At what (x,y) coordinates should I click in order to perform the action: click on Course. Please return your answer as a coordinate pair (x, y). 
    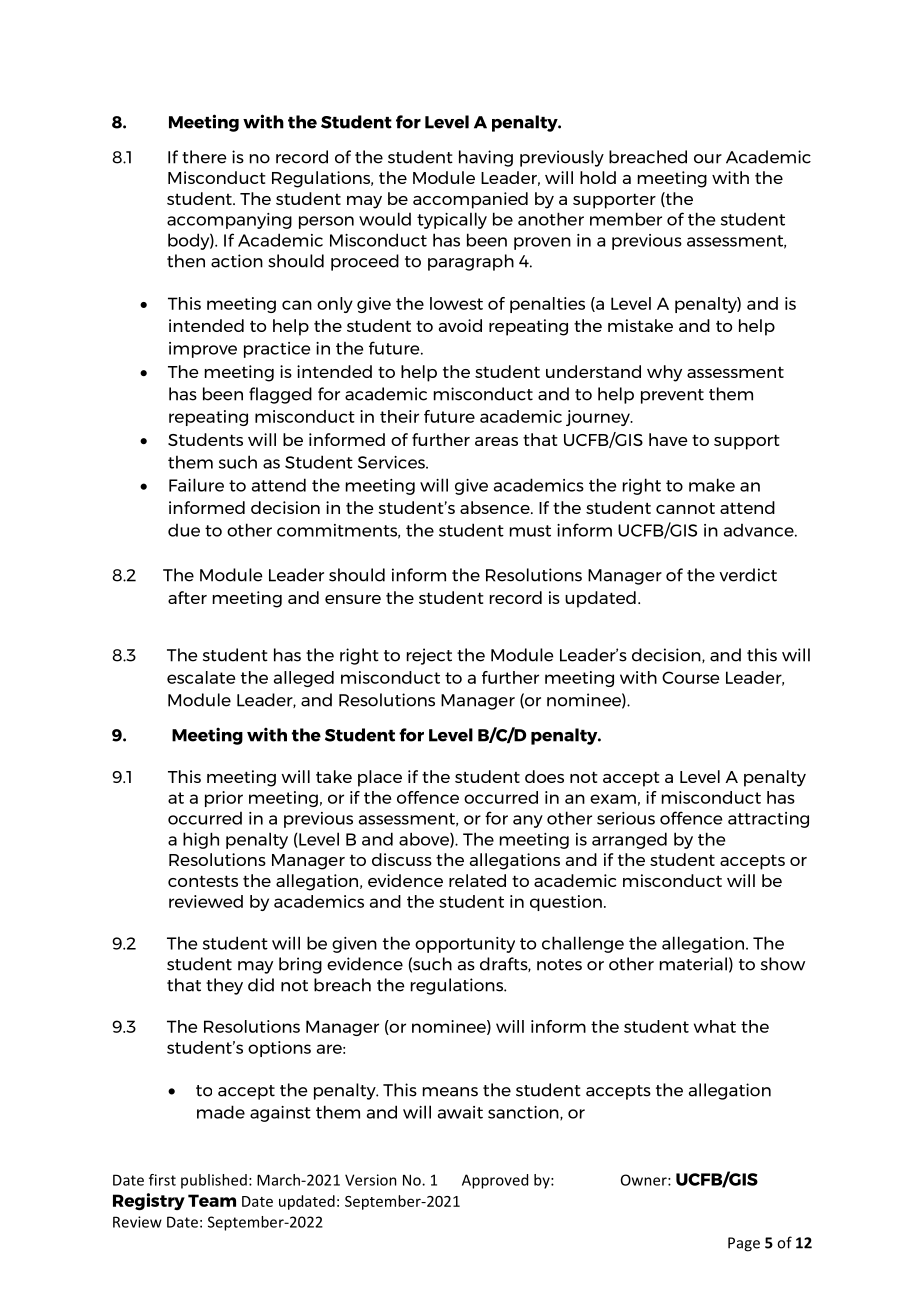
    Looking at the image, I should click on (690, 677).
